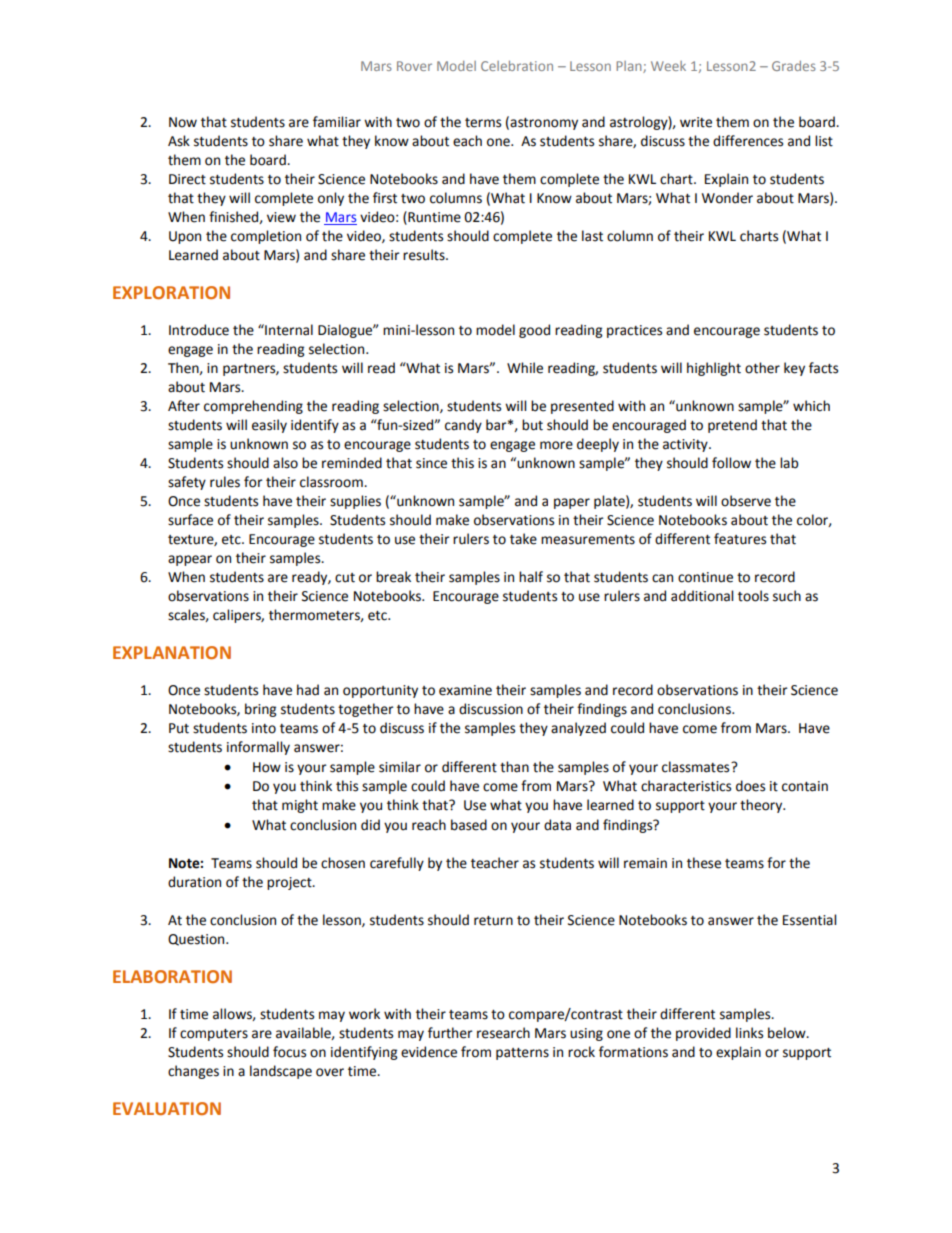  Describe the element at coordinates (753, 596) in the screenshot. I see `tools` at that location.
